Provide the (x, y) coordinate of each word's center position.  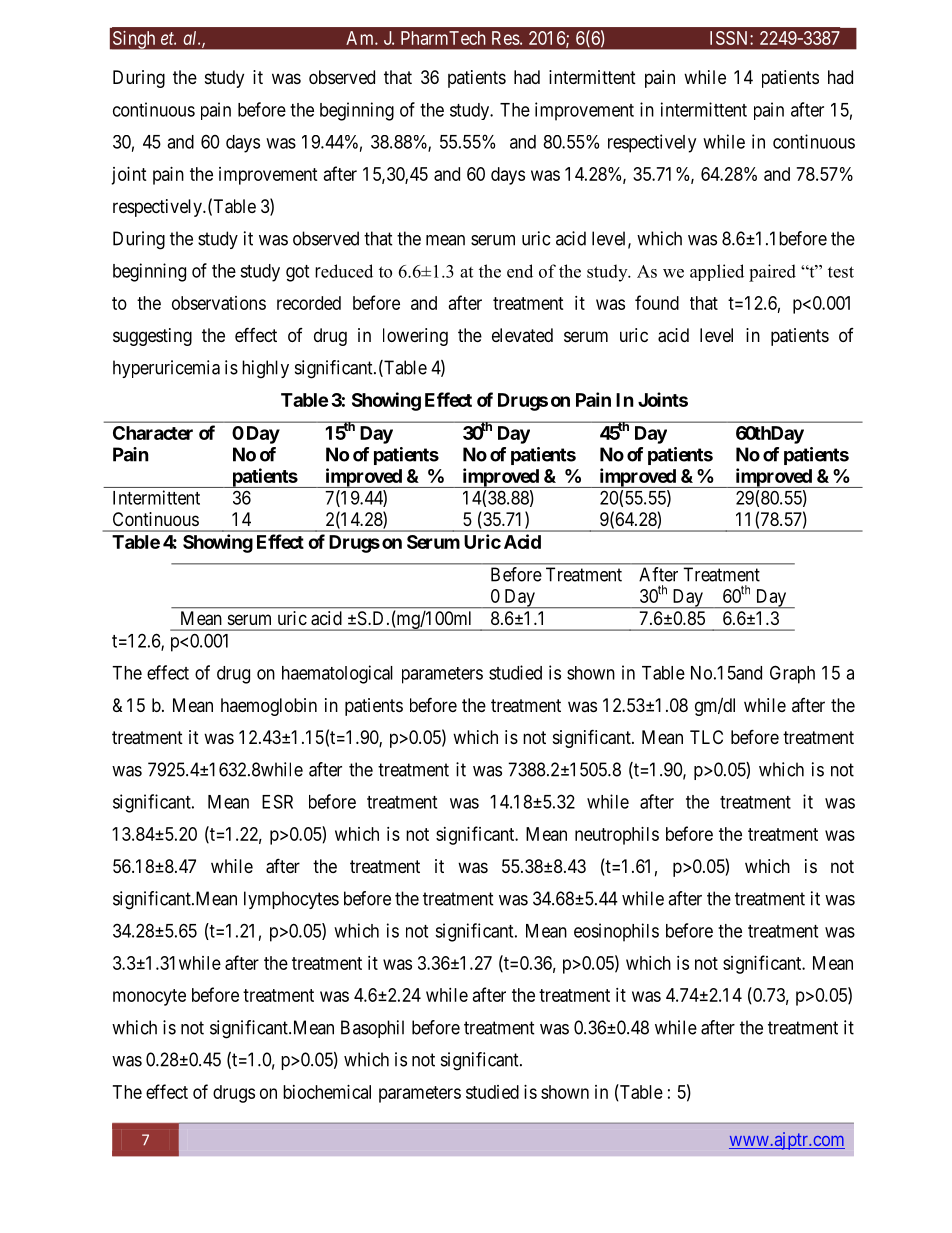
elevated (522, 335)
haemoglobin (269, 707)
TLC (706, 737)
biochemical (327, 1092)
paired (772, 273)
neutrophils (617, 836)
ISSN (730, 38)
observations (219, 303)
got (297, 273)
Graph (792, 674)
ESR (277, 801)
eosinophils (616, 932)
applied (717, 272)
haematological (337, 674)
